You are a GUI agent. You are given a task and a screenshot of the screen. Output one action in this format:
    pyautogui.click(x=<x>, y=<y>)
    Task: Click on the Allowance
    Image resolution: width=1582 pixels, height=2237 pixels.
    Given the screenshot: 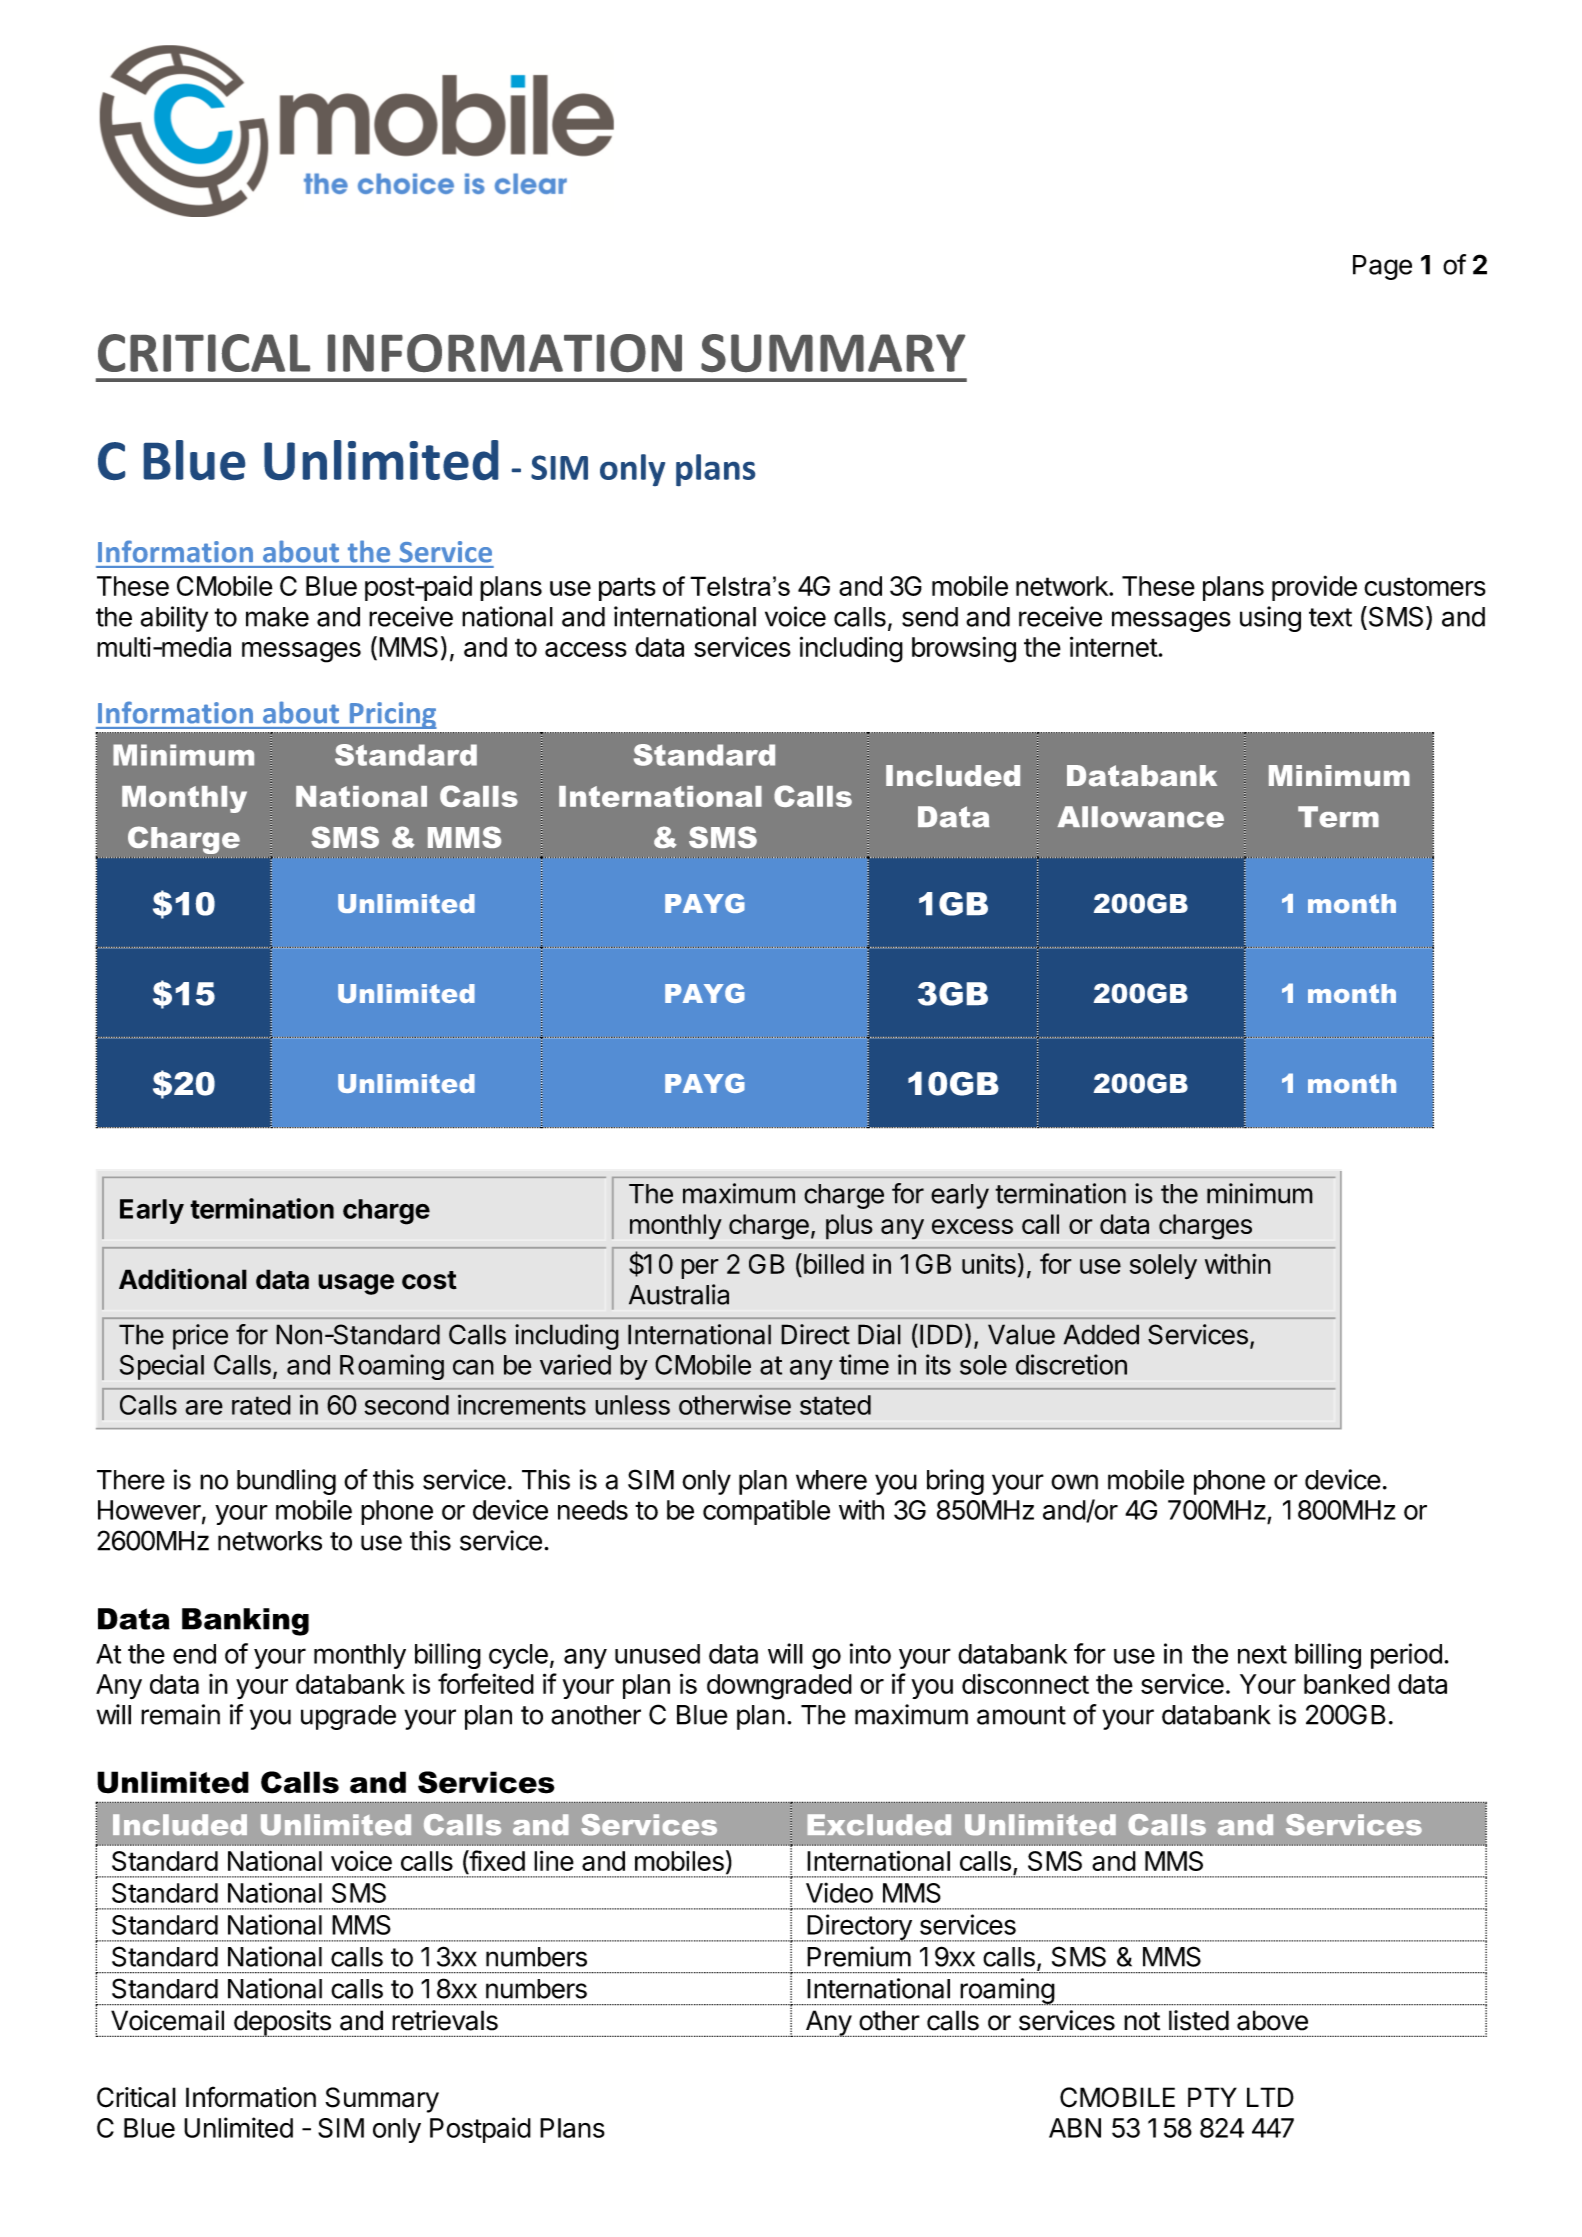 What is the action you would take?
    pyautogui.click(x=1141, y=817)
